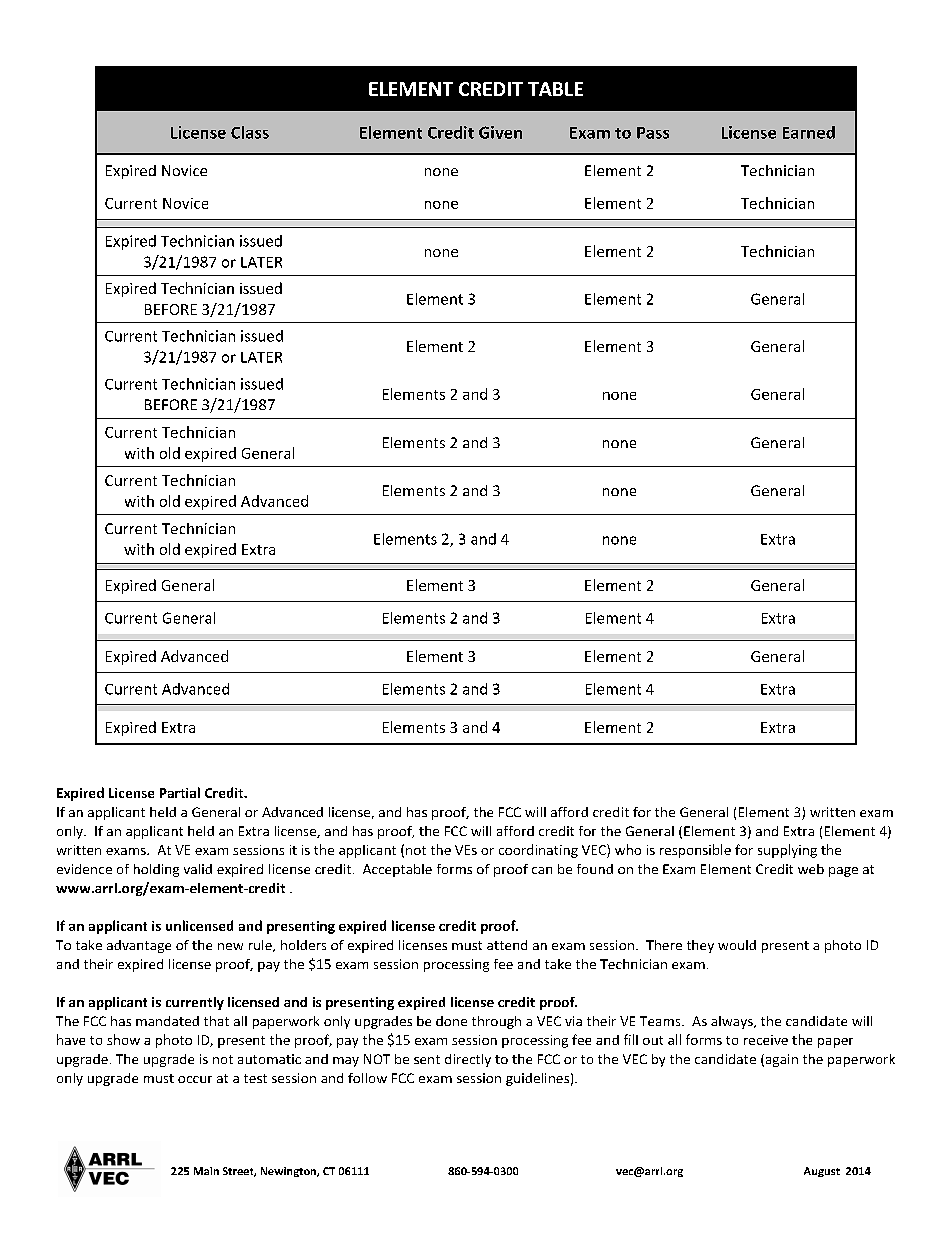 The width and height of the page is (952, 1233). What do you see at coordinates (500, 132) in the page?
I see `Given` at bounding box center [500, 132].
